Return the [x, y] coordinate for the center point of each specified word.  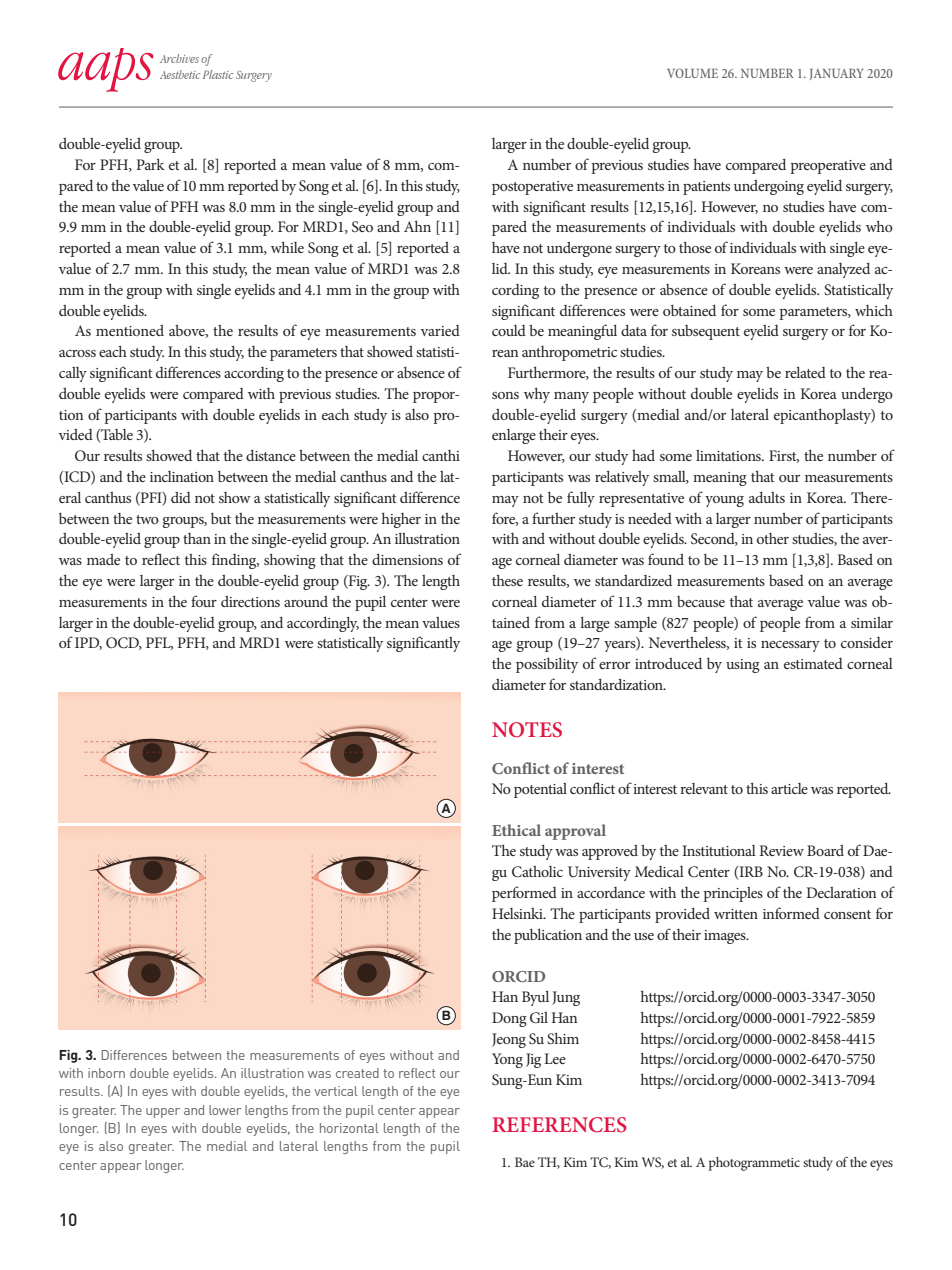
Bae [525, 1162]
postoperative [532, 188]
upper [163, 1113]
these [507, 580]
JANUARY [837, 74]
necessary [790, 646]
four [204, 601]
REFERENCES [559, 1125]
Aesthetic [180, 74]
